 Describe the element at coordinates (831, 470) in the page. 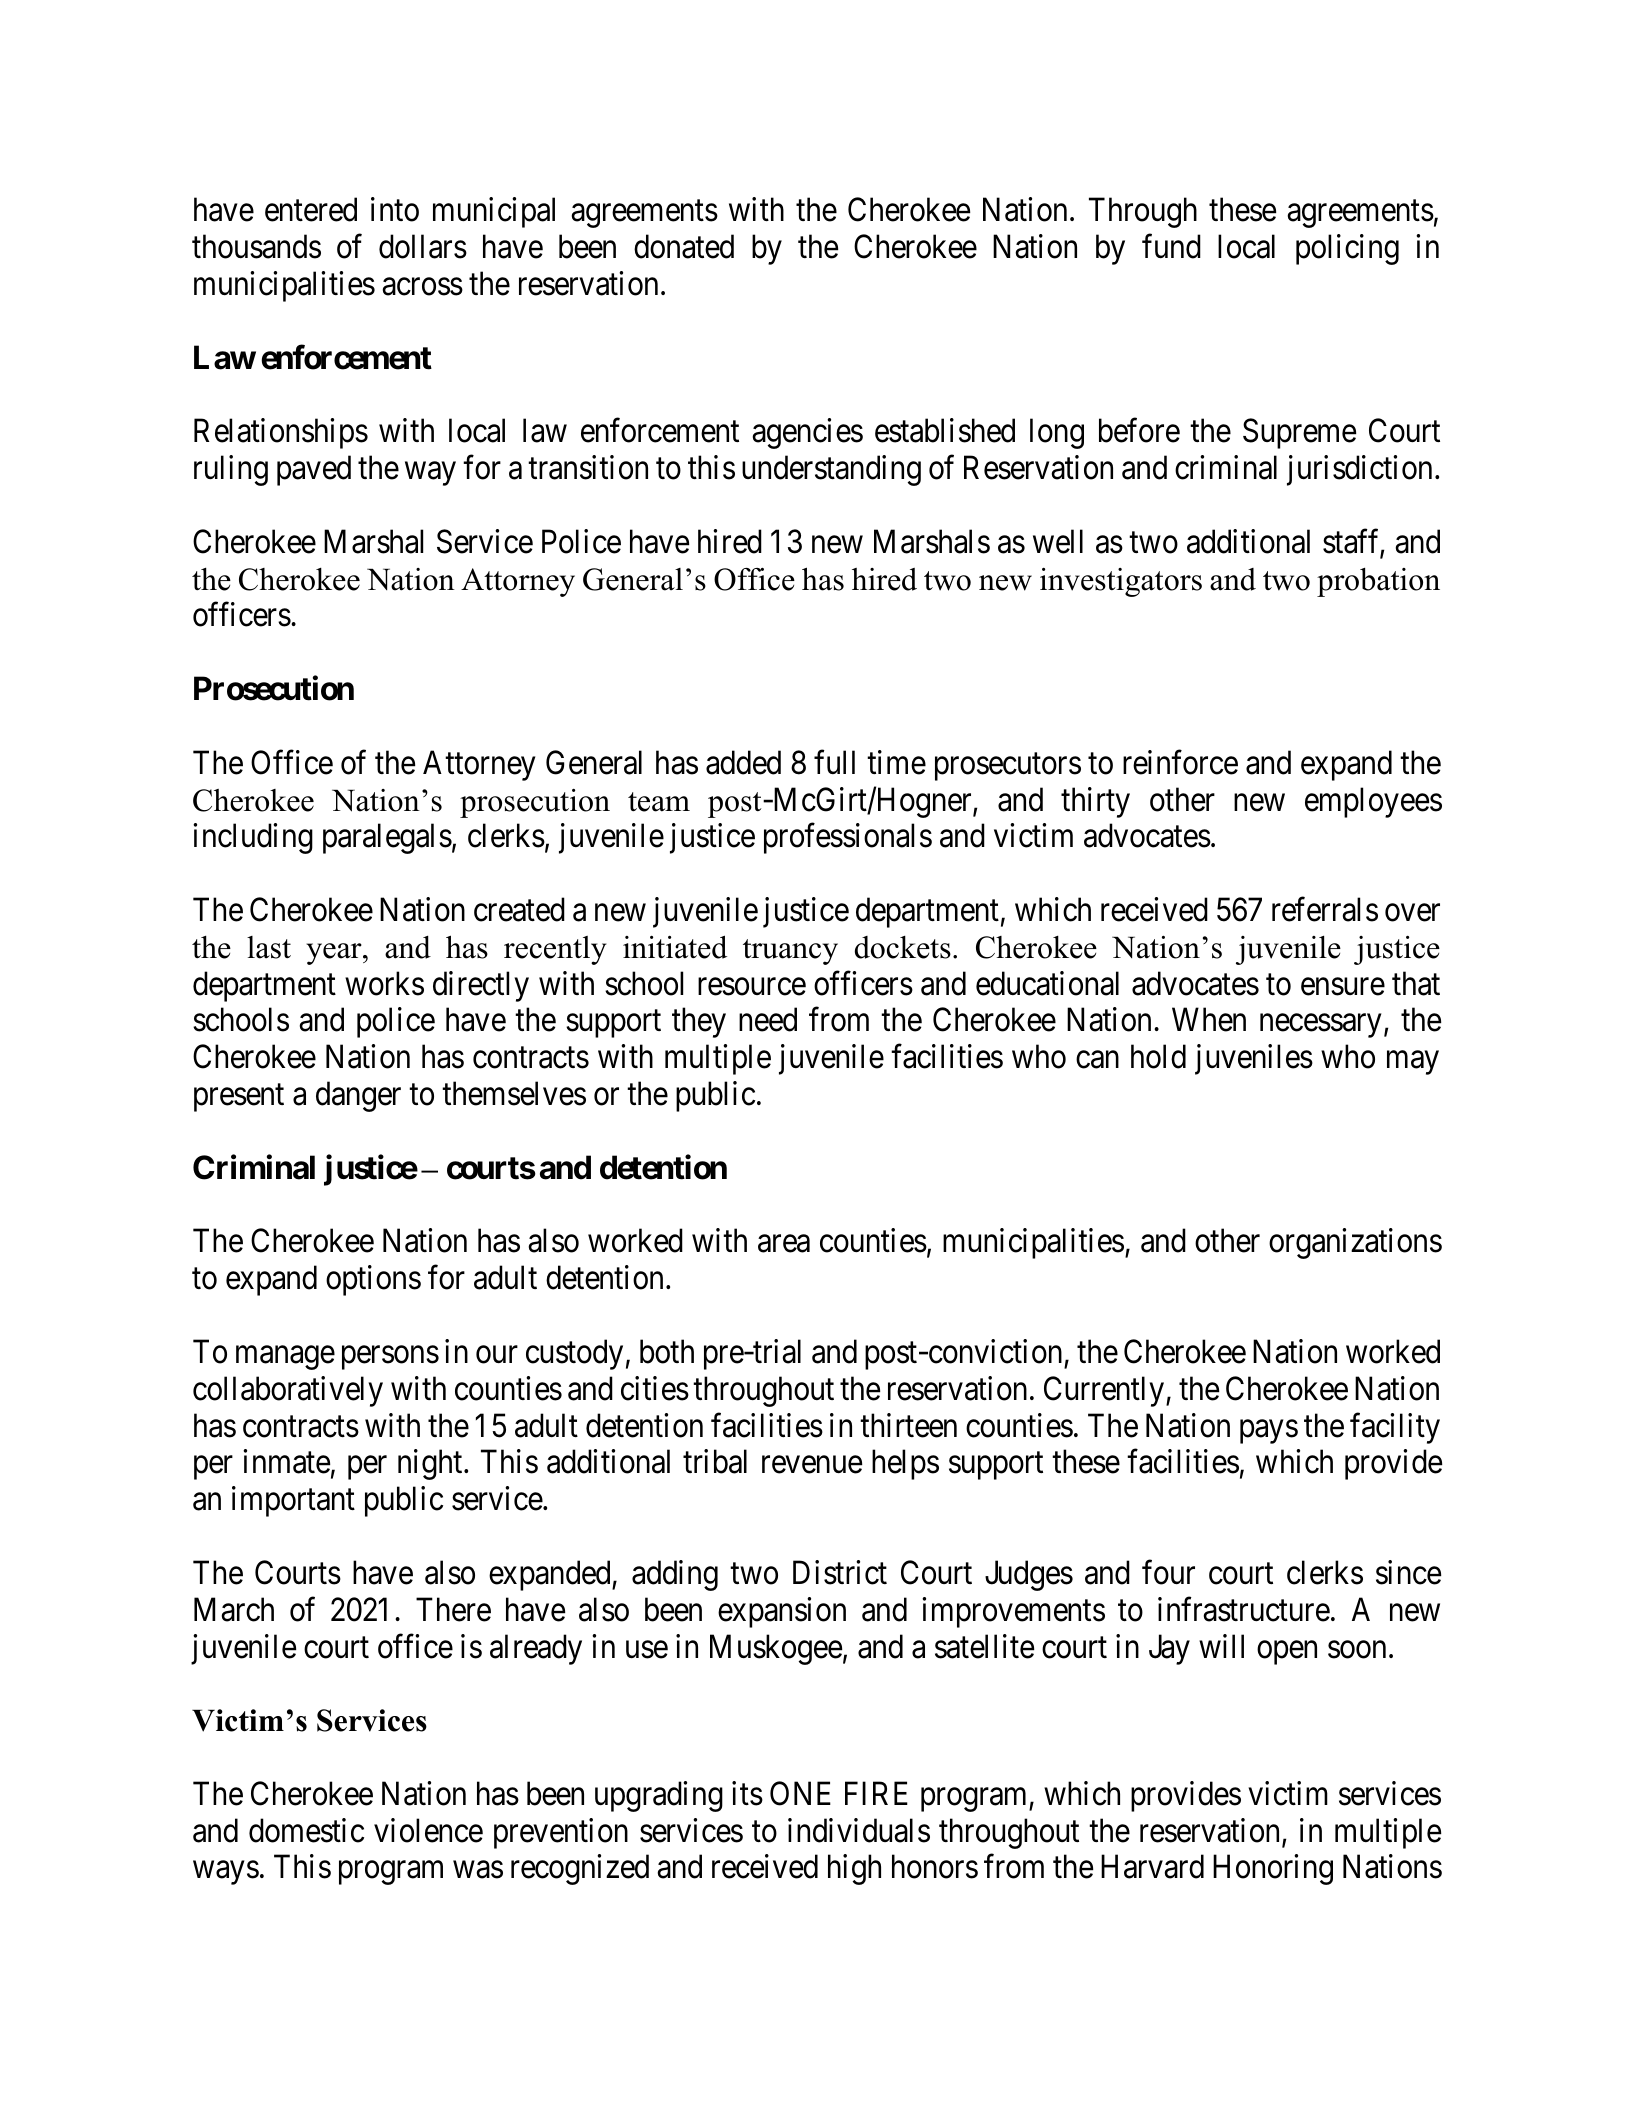

I see `understanding` at that location.
